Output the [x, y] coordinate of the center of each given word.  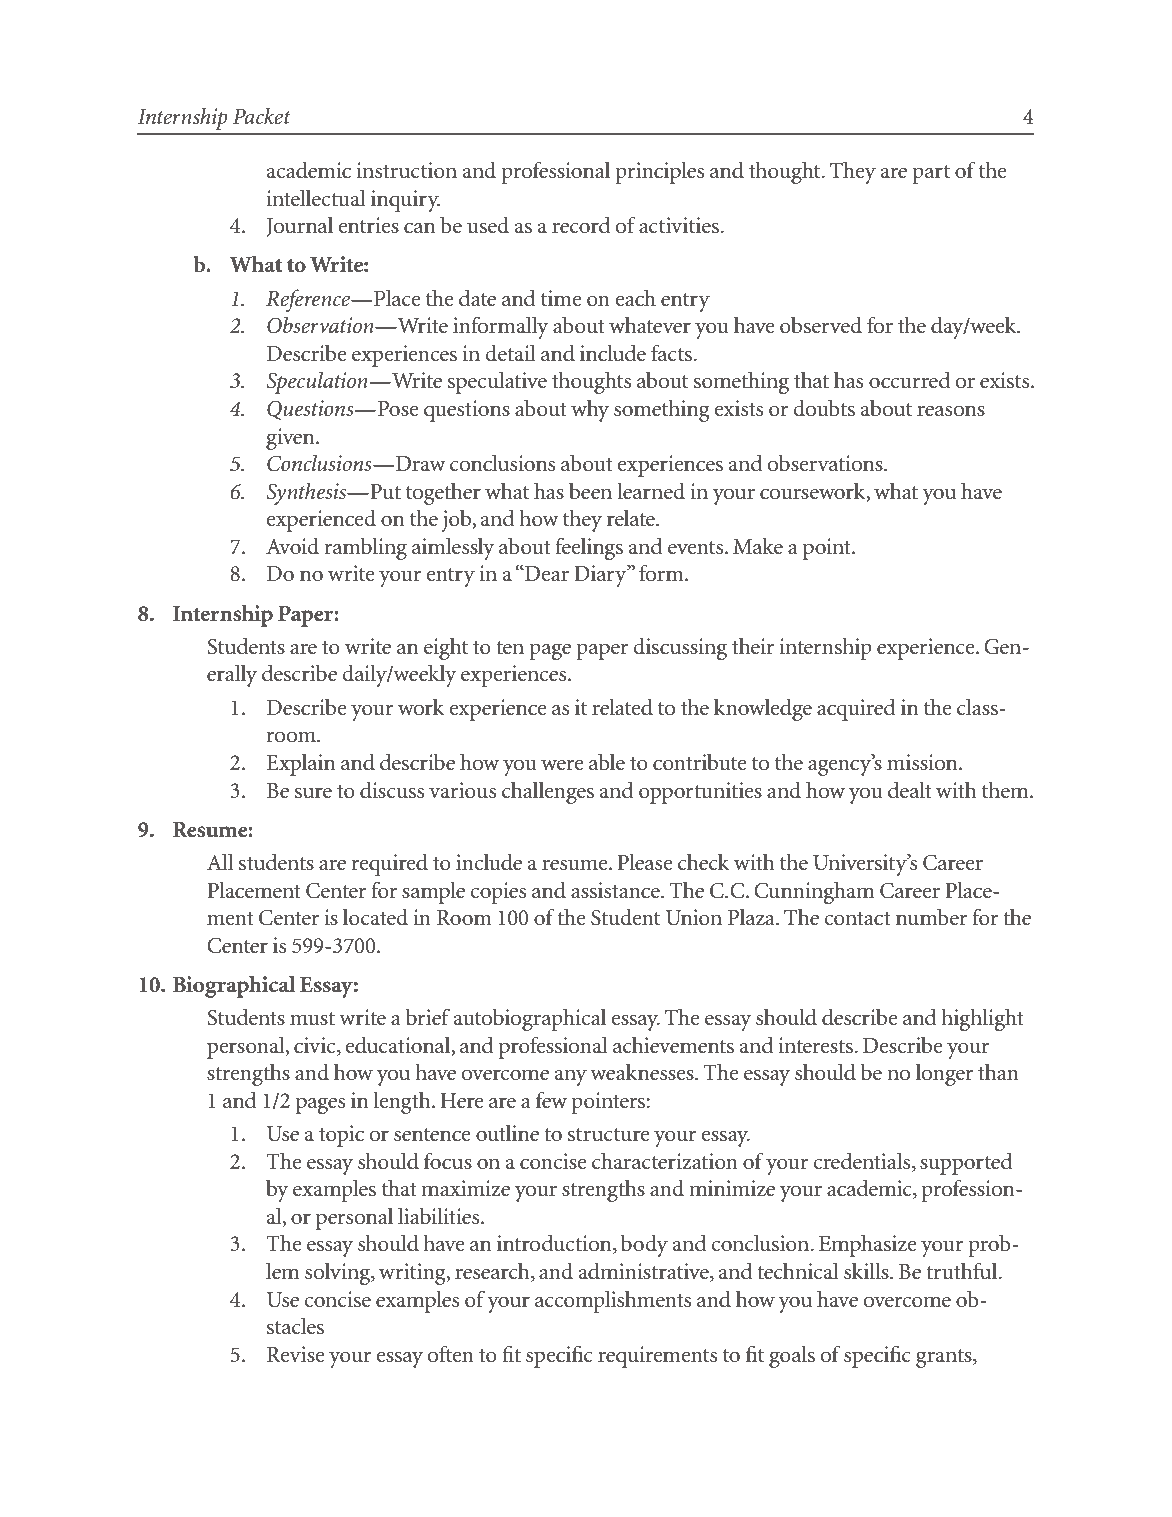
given [291, 439]
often [450, 1354]
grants [945, 1358]
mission [923, 762]
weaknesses [643, 1072]
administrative [644, 1272]
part [931, 174]
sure [313, 793]
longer [944, 1075]
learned [651, 491]
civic [316, 1045]
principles [659, 172]
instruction [407, 170]
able [607, 762]
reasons [951, 411]
